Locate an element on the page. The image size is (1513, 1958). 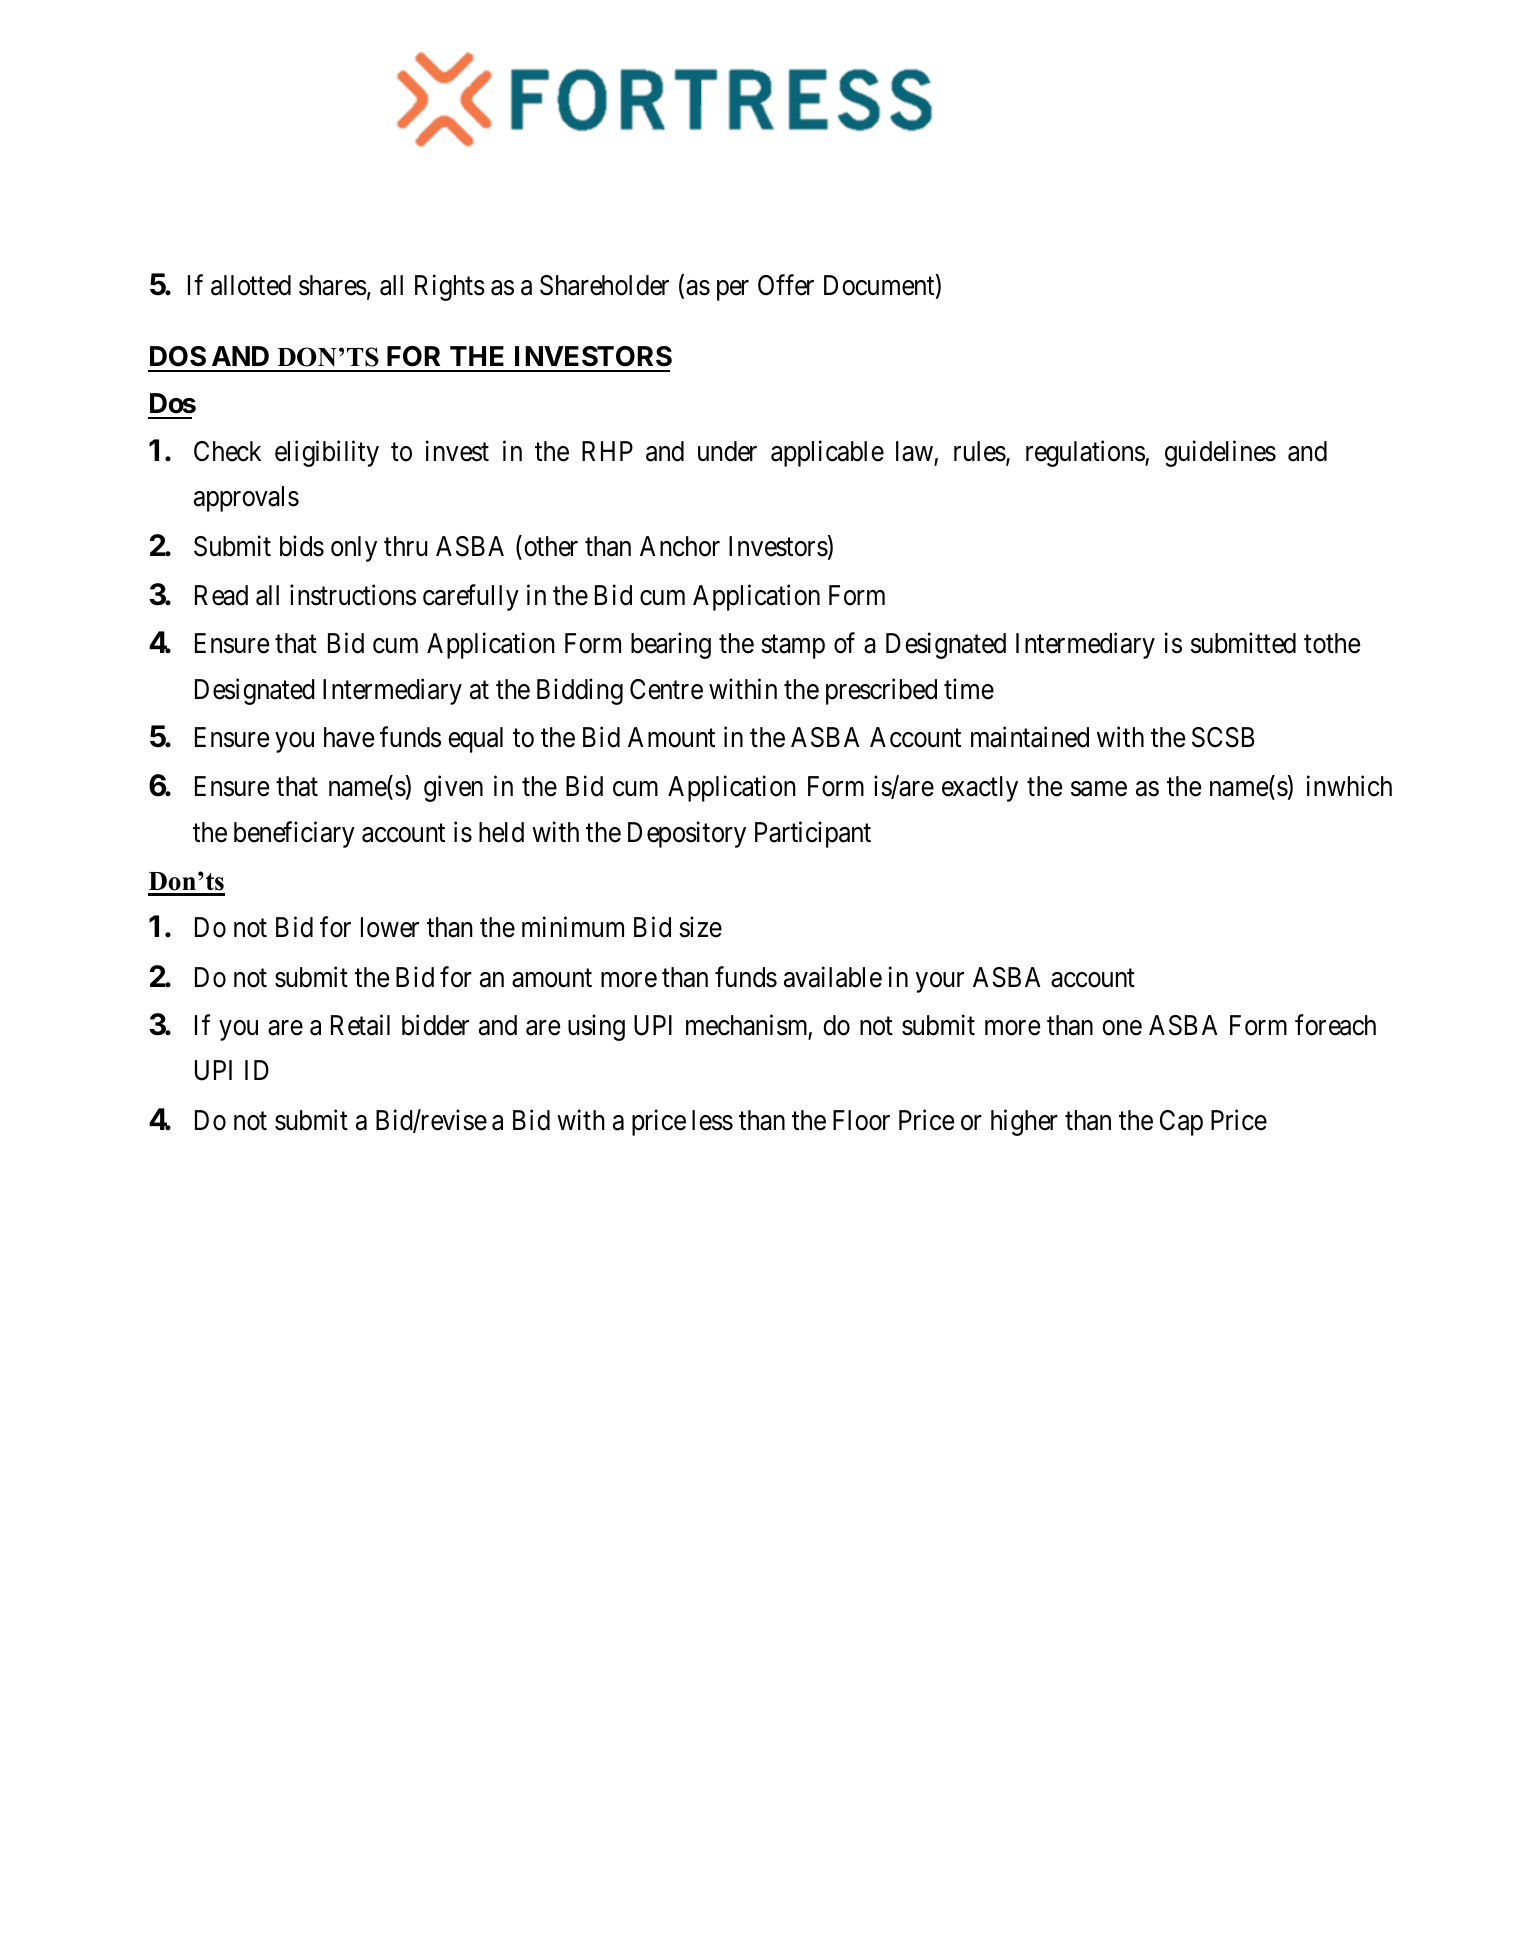
instructions is located at coordinates (353, 595).
